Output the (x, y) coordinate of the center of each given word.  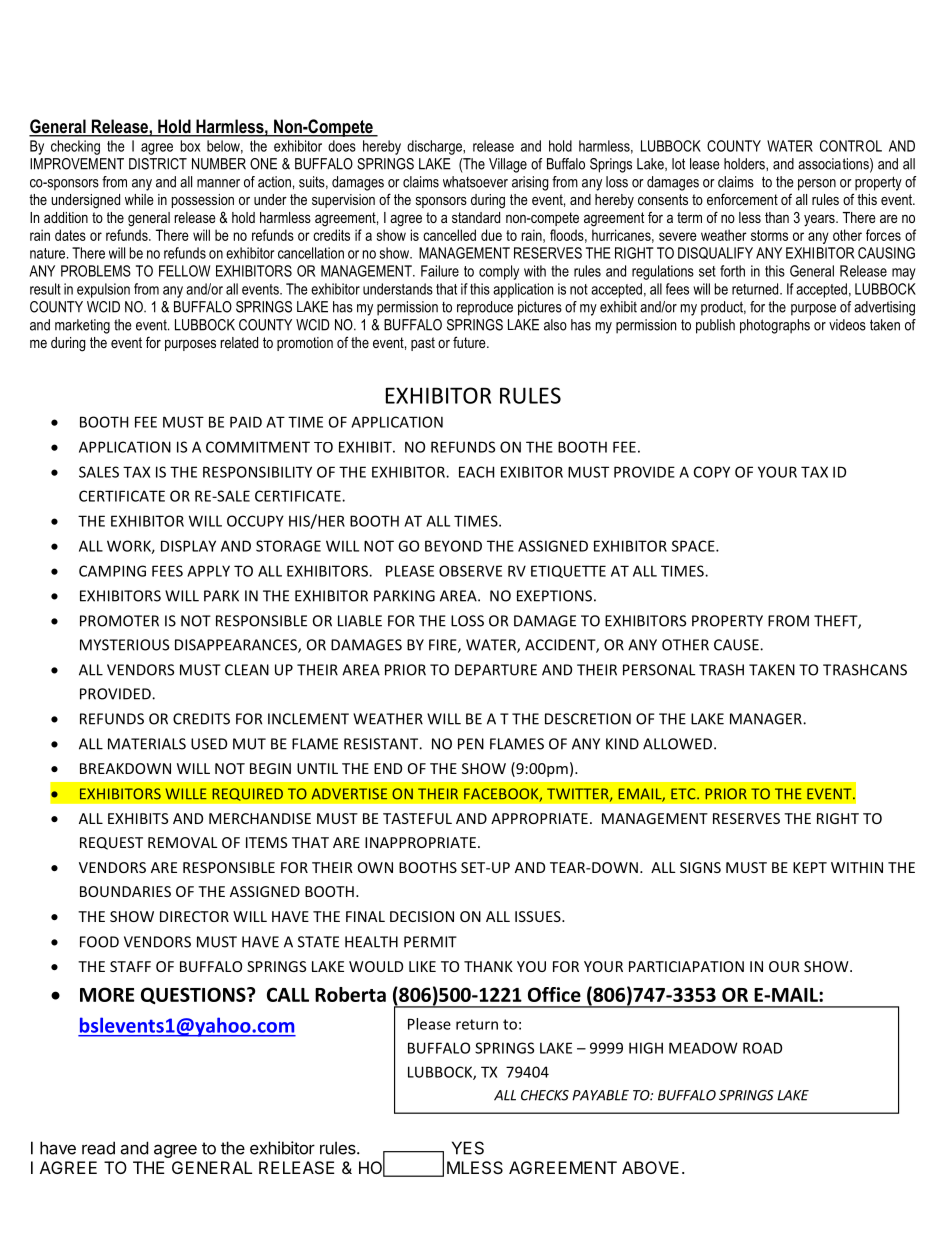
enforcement (742, 199)
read (98, 1148)
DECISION (422, 916)
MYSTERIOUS (124, 645)
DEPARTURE (496, 670)
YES (468, 1148)
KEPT (810, 867)
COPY (712, 472)
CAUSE (737, 645)
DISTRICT (158, 164)
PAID (246, 422)
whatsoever (475, 182)
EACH (476, 472)
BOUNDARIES (125, 891)
